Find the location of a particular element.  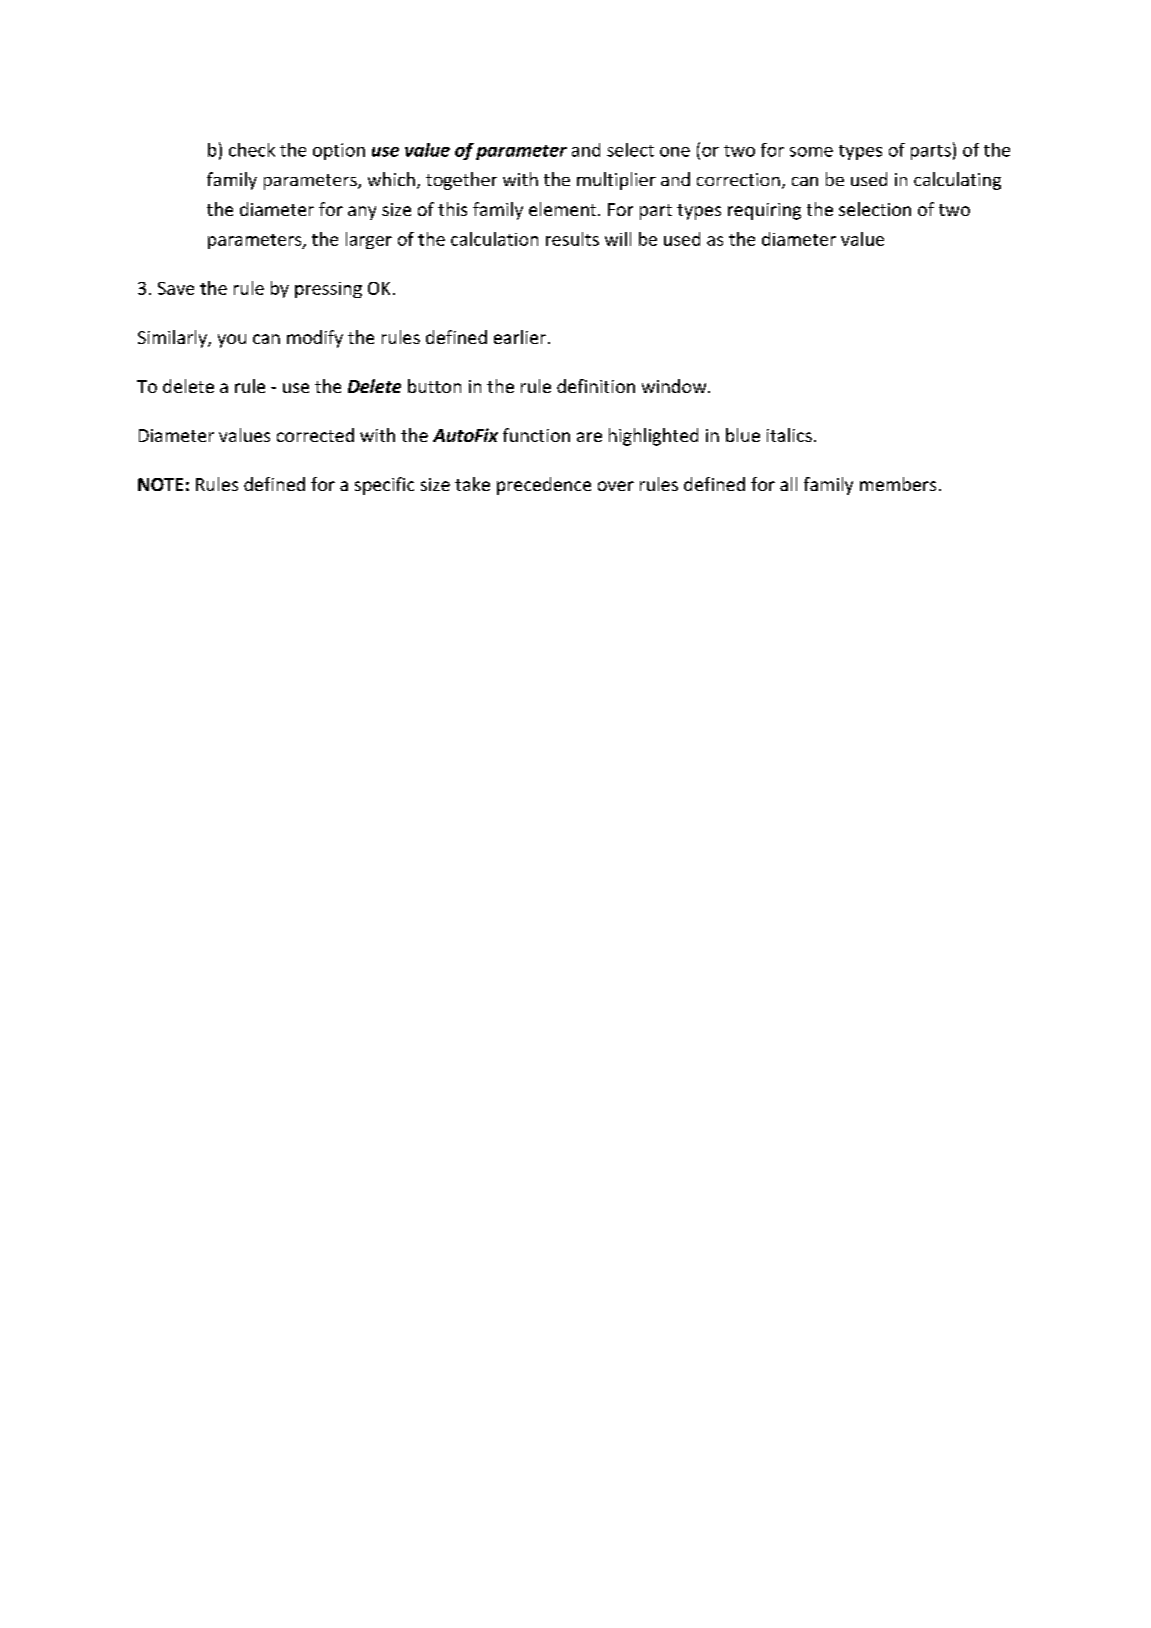

multiplier is located at coordinates (616, 181).
